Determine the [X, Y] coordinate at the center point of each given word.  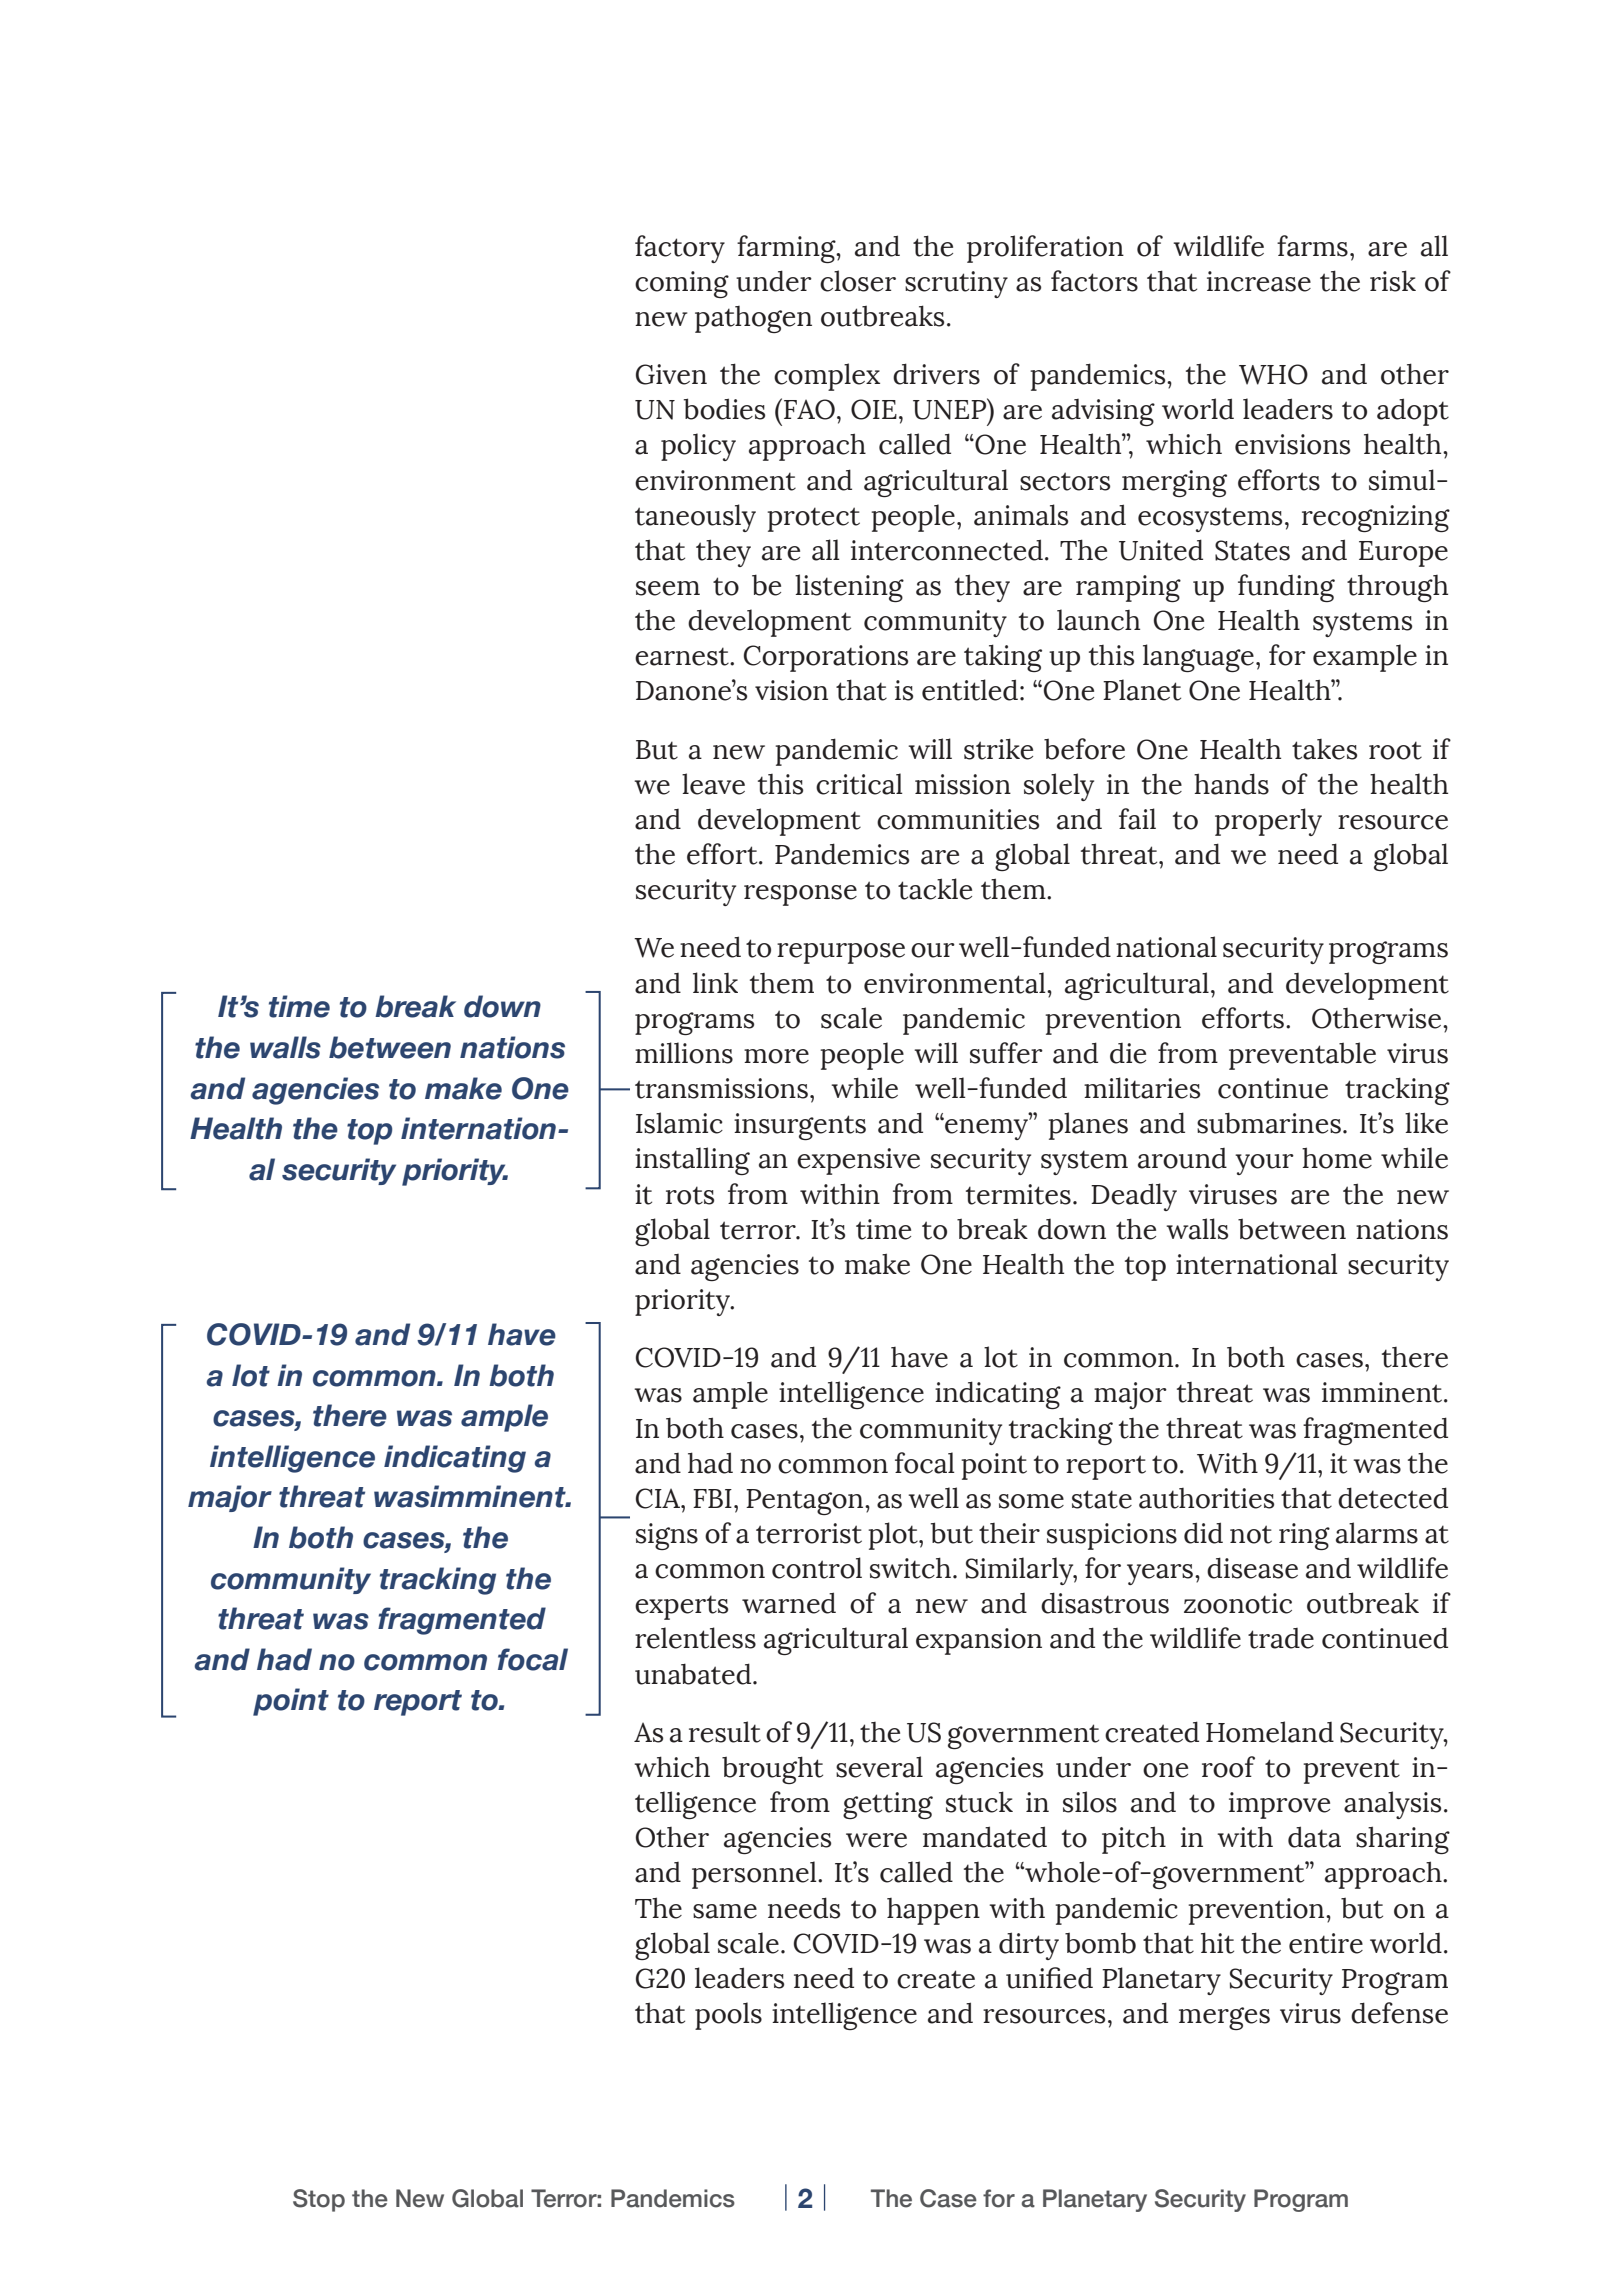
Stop [319, 2200]
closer [858, 281]
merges [1224, 2018]
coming [682, 284]
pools [728, 2016]
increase [1259, 281]
